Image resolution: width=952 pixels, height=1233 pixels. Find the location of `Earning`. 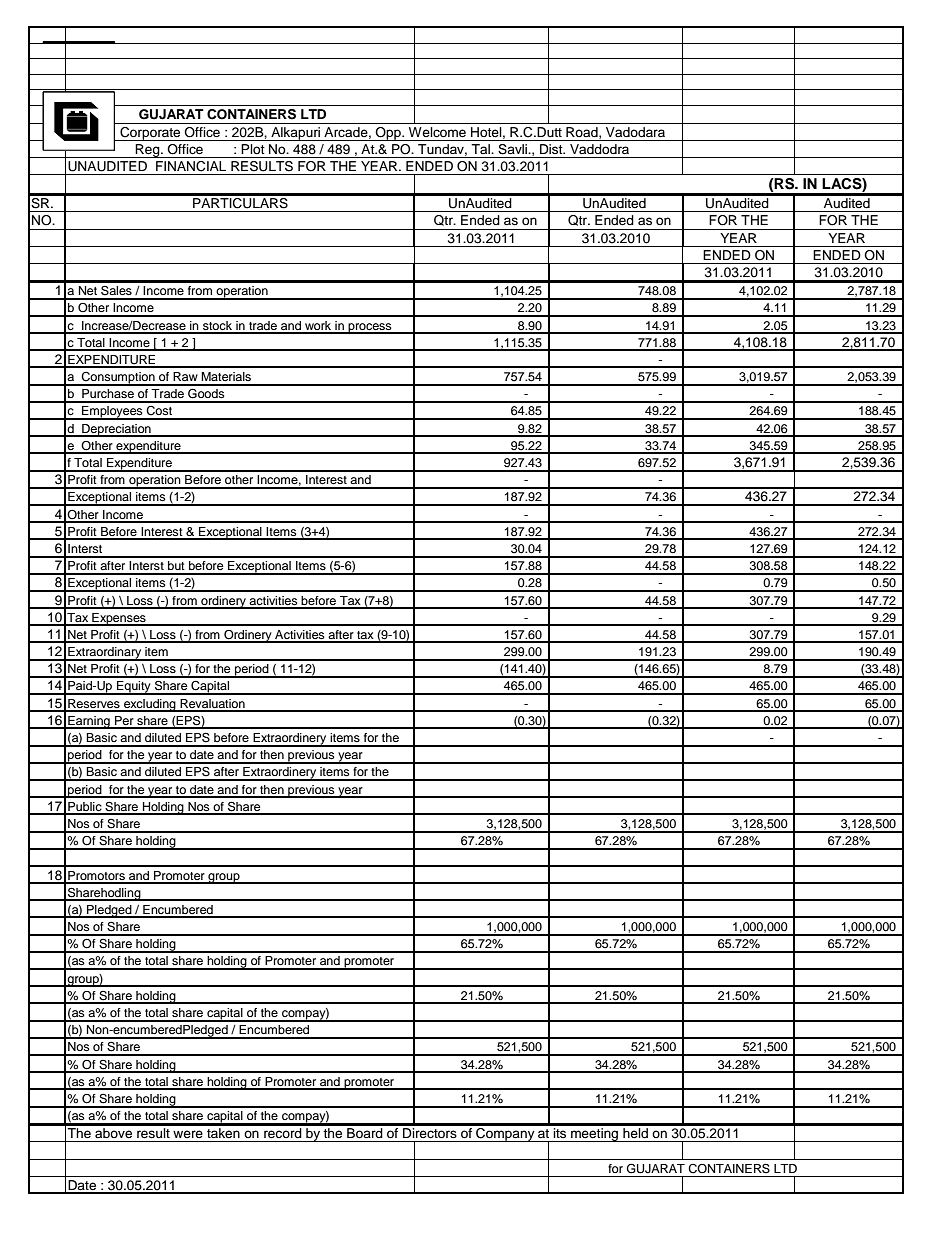

Earning is located at coordinates (89, 722).
